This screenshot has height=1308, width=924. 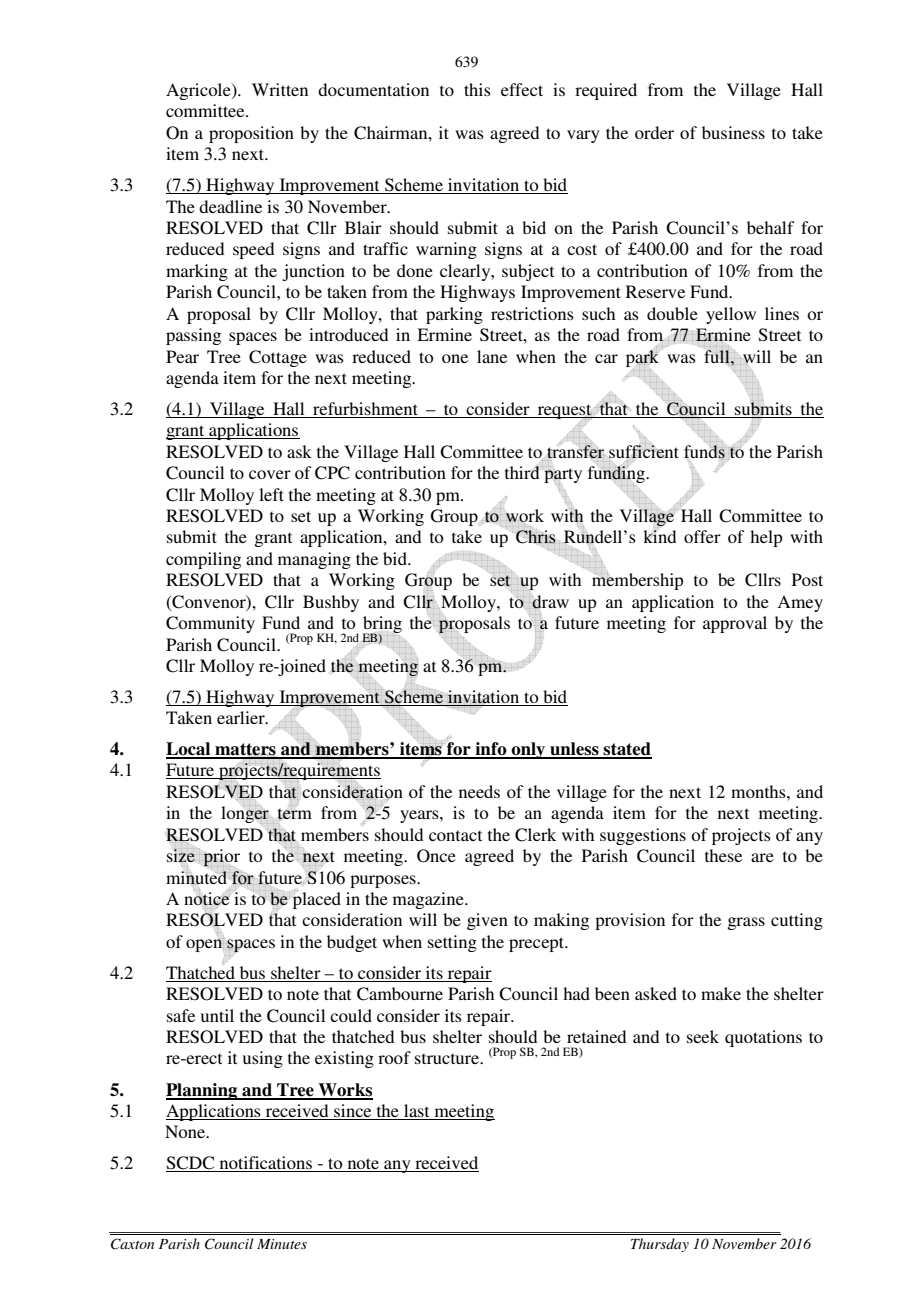 What do you see at coordinates (280, 89) in the screenshot?
I see `Written` at bounding box center [280, 89].
